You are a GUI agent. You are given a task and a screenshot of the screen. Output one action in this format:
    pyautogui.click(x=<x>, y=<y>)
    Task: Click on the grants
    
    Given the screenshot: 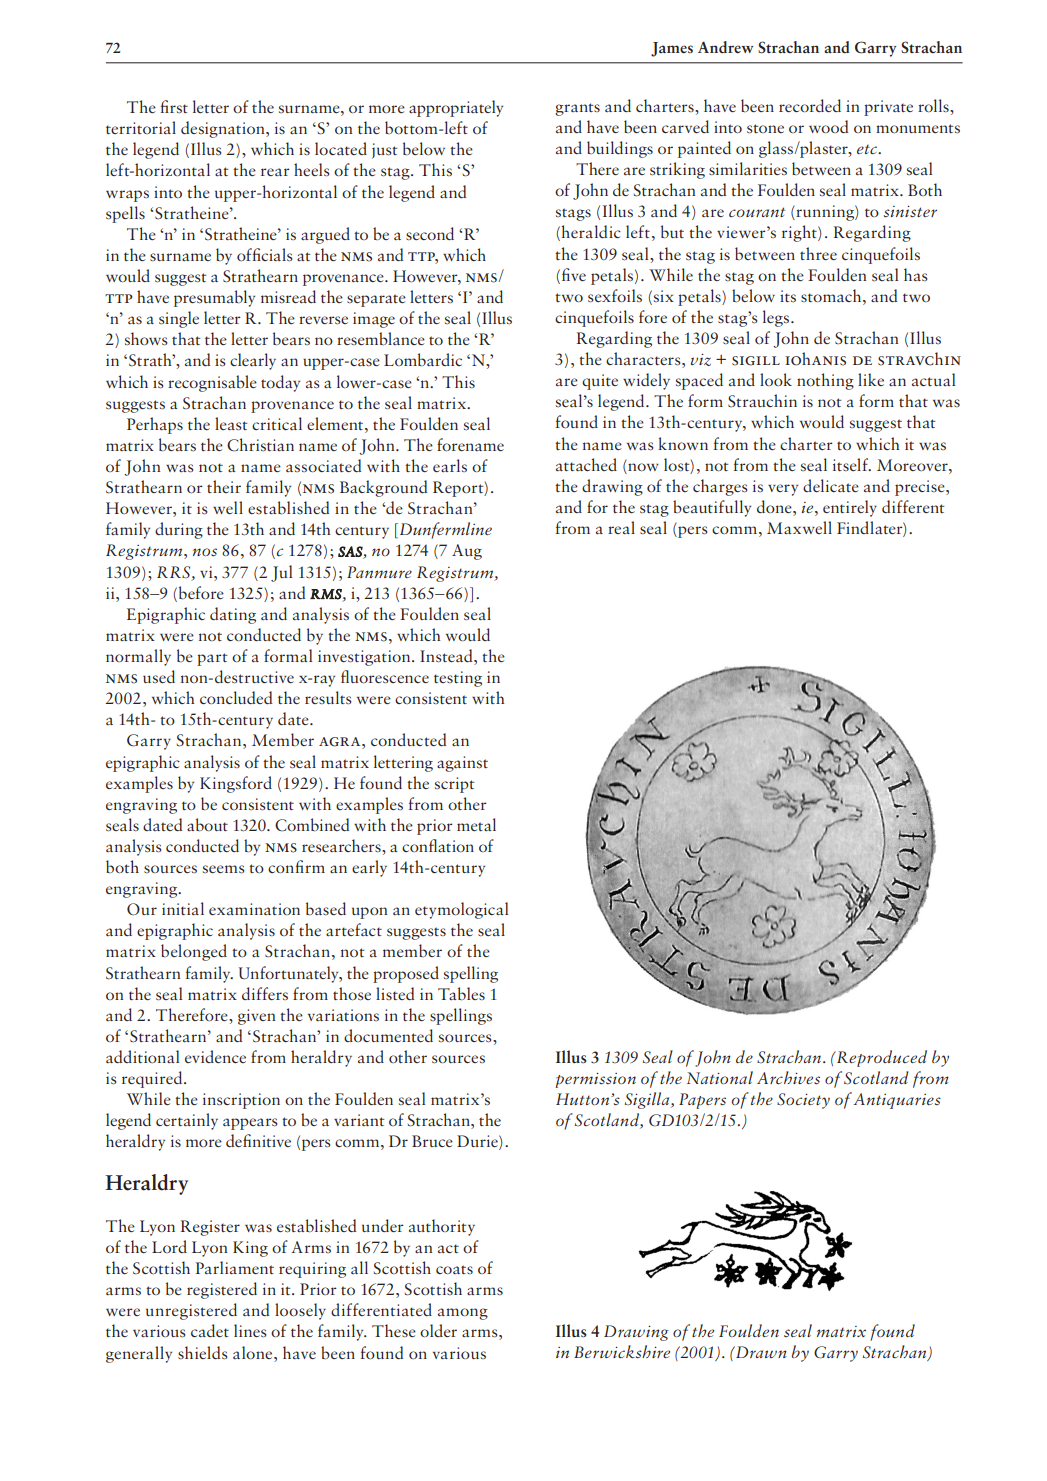 What is the action you would take?
    pyautogui.click(x=577, y=109)
